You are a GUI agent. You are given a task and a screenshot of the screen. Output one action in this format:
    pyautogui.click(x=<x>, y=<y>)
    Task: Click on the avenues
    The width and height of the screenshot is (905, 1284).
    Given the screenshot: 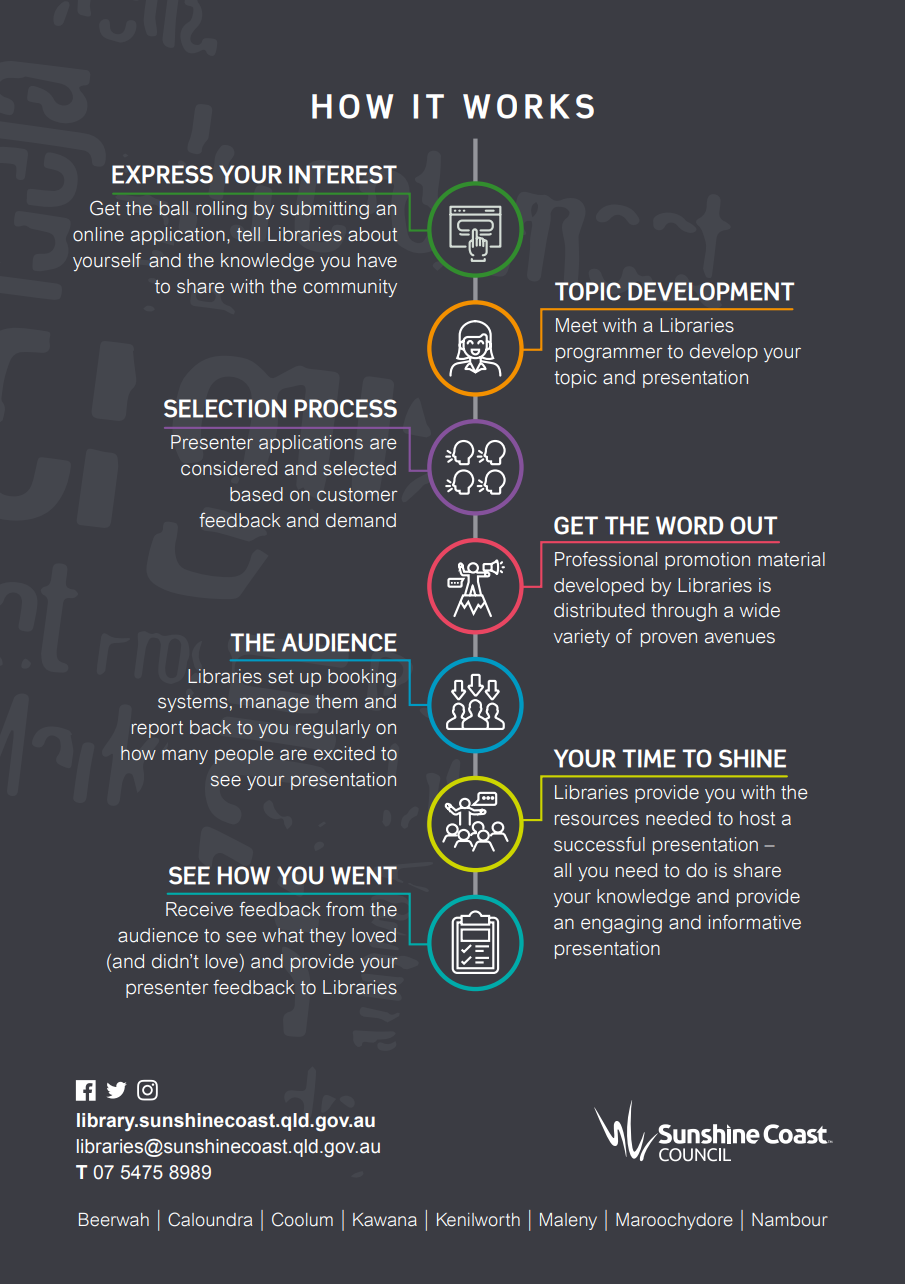 What is the action you would take?
    pyautogui.click(x=740, y=638)
